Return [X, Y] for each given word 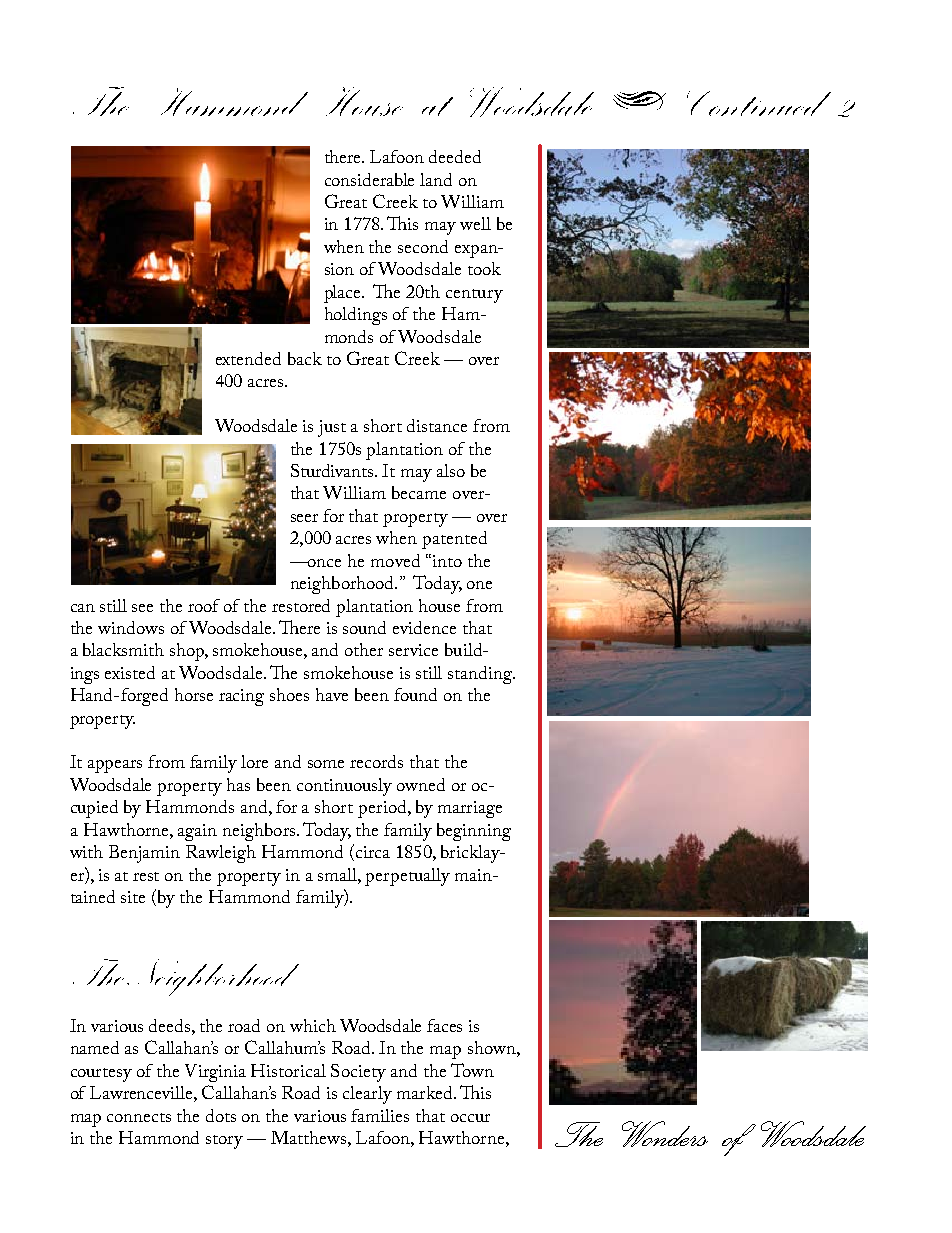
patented [454, 540]
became [419, 492]
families [380, 1115]
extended [248, 358]
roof [204, 605]
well [475, 223]
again [197, 832]
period [383, 809]
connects [139, 1117]
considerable [369, 179]
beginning [474, 832]
